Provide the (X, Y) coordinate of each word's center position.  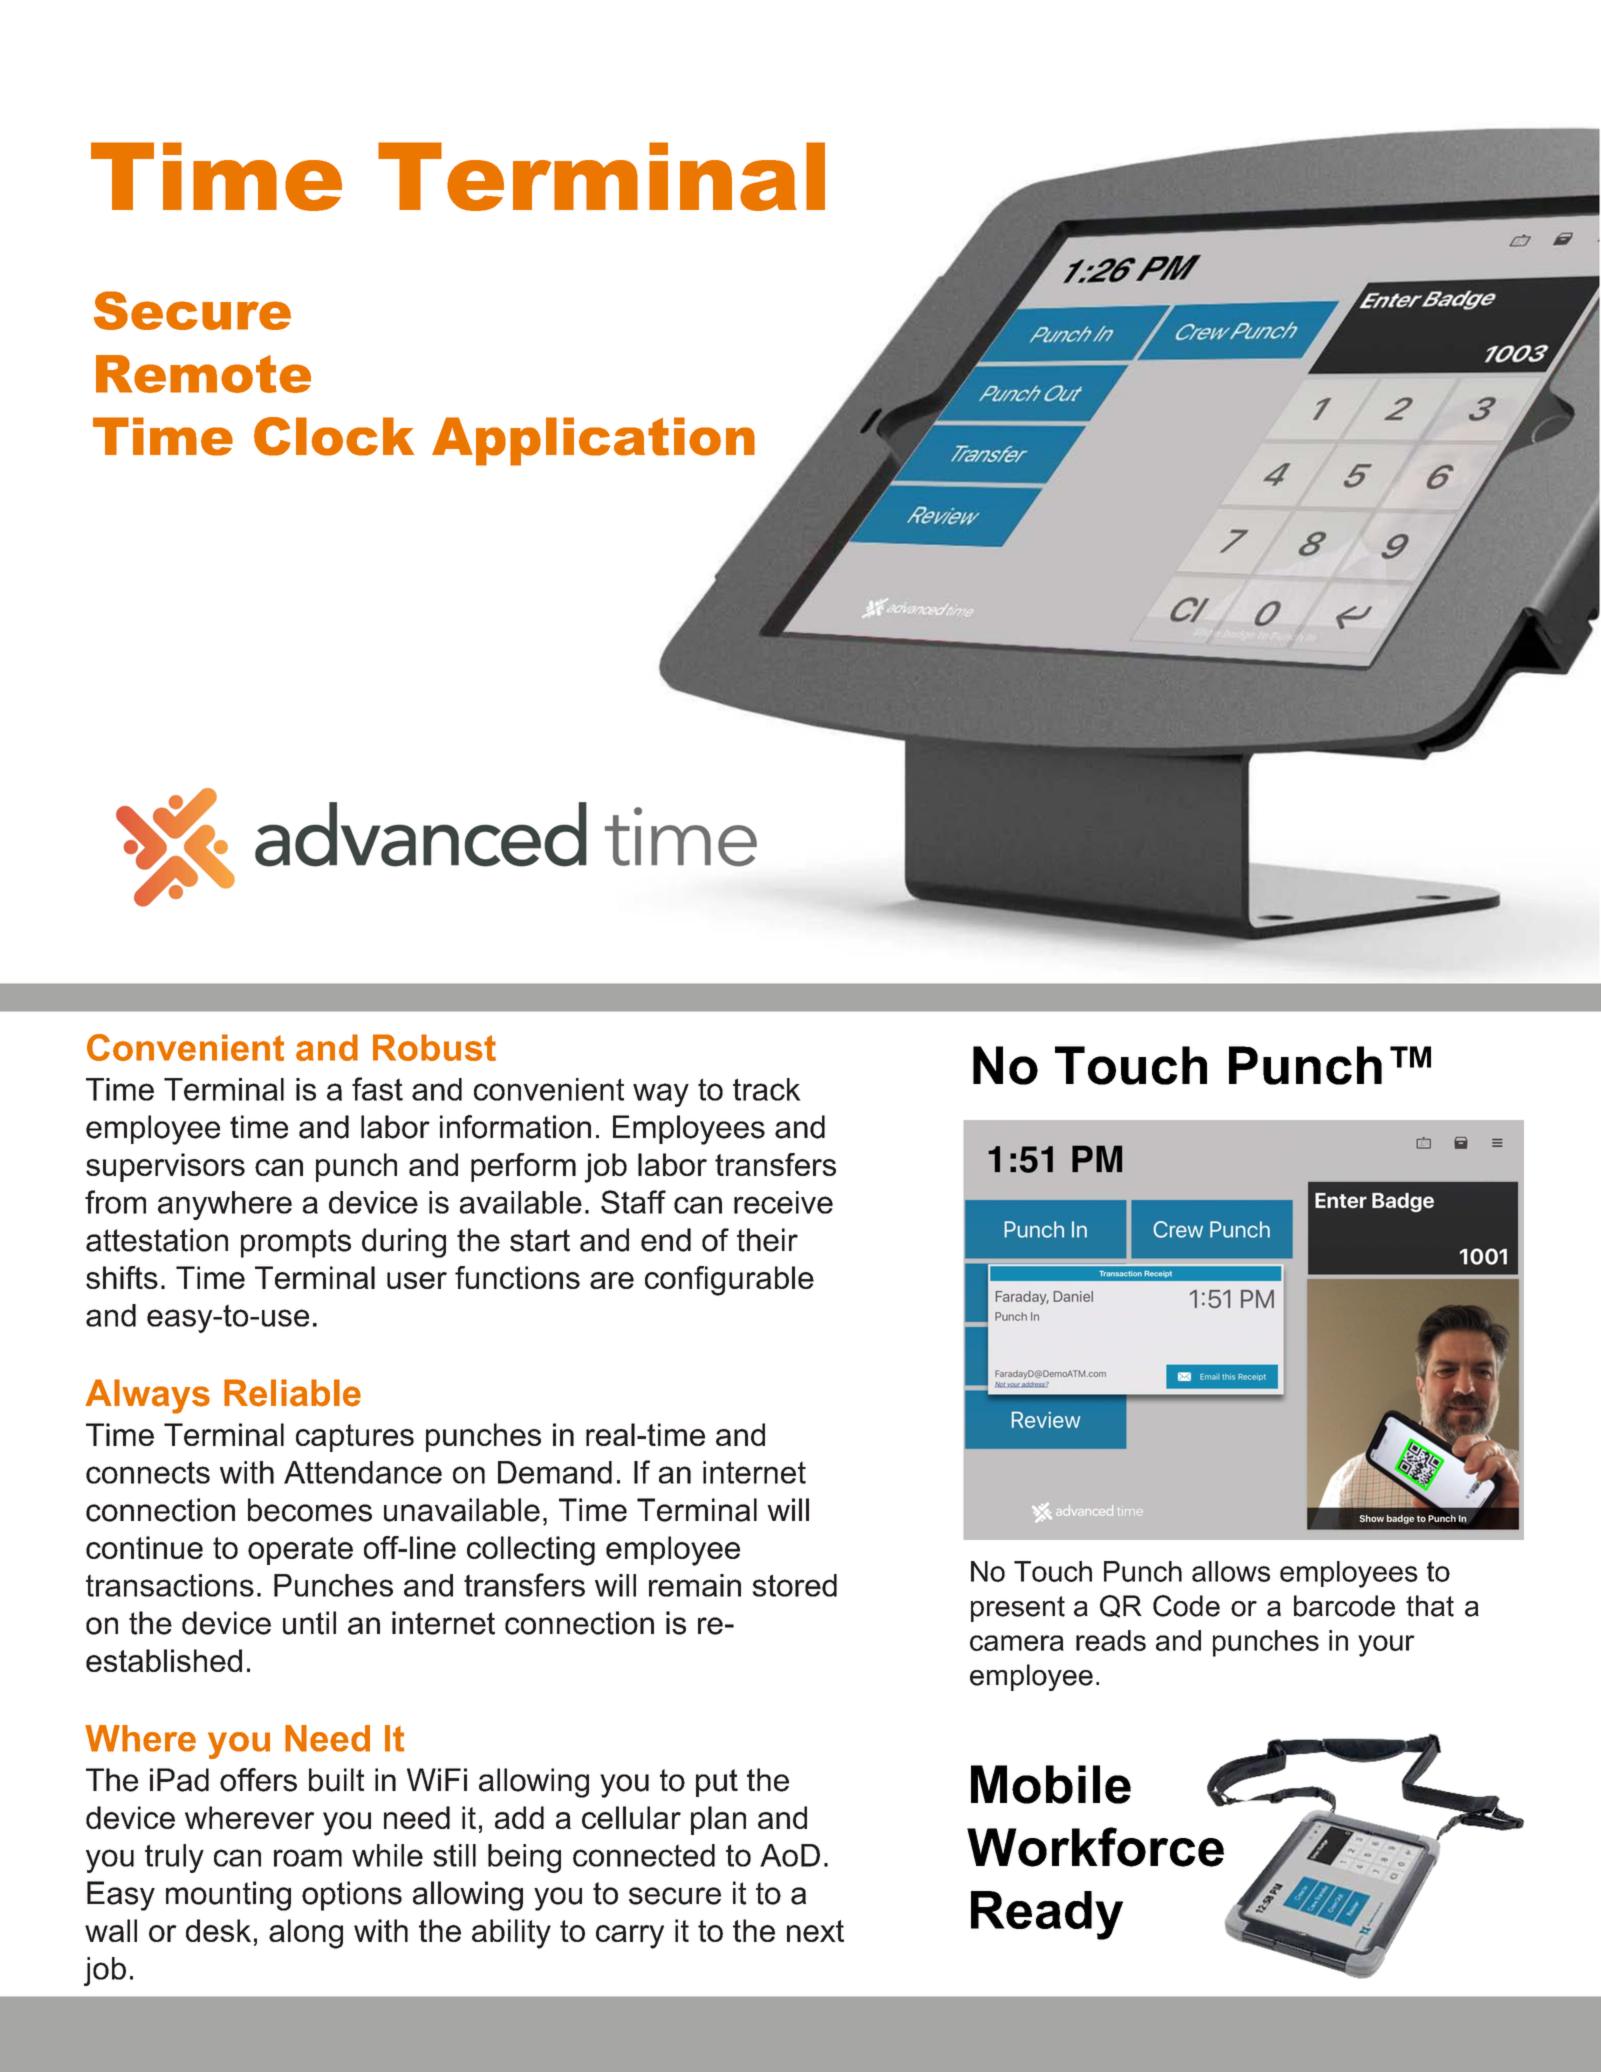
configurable (729, 1281)
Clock (334, 436)
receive (783, 1202)
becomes (310, 1510)
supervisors (165, 1167)
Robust (434, 1047)
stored (794, 1585)
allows (1231, 1571)
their (767, 1240)
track (767, 1089)
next (815, 1931)
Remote (203, 374)
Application (593, 441)
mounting (228, 1896)
